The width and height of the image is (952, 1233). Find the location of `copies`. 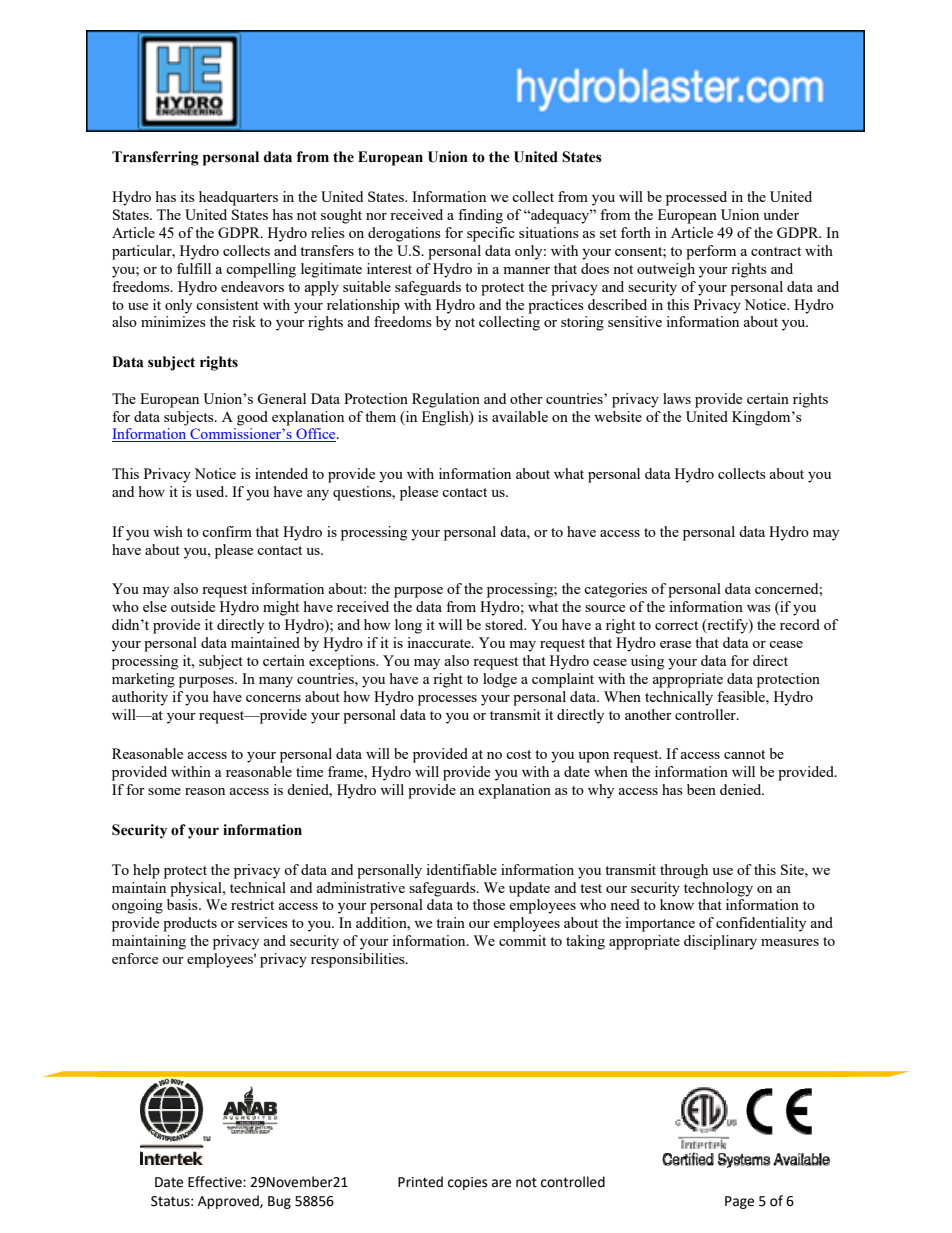

copies is located at coordinates (467, 1183).
